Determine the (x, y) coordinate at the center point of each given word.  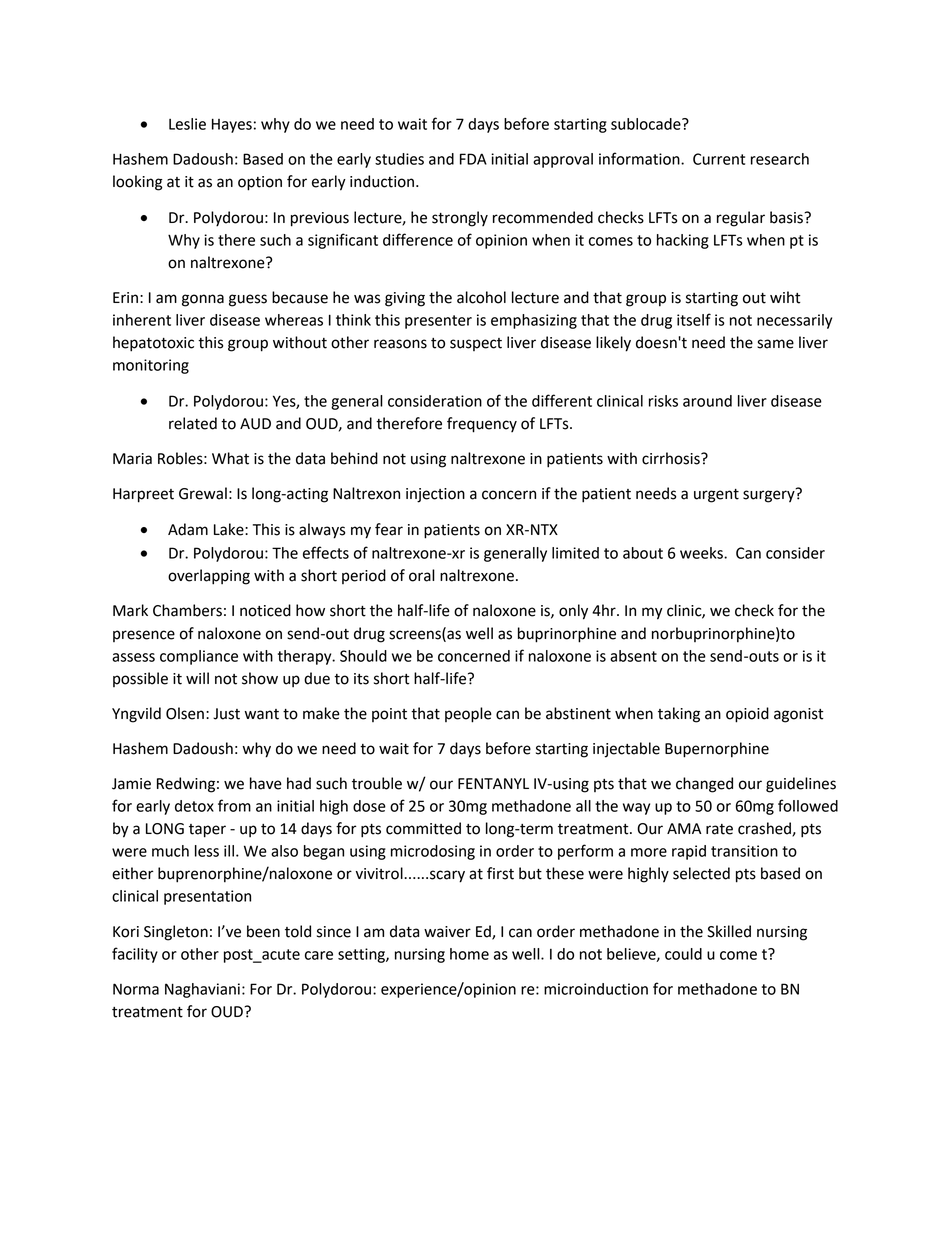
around (707, 401)
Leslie (187, 124)
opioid (747, 715)
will (197, 678)
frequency (482, 425)
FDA (473, 159)
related (193, 423)
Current (719, 159)
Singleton (176, 933)
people (468, 715)
